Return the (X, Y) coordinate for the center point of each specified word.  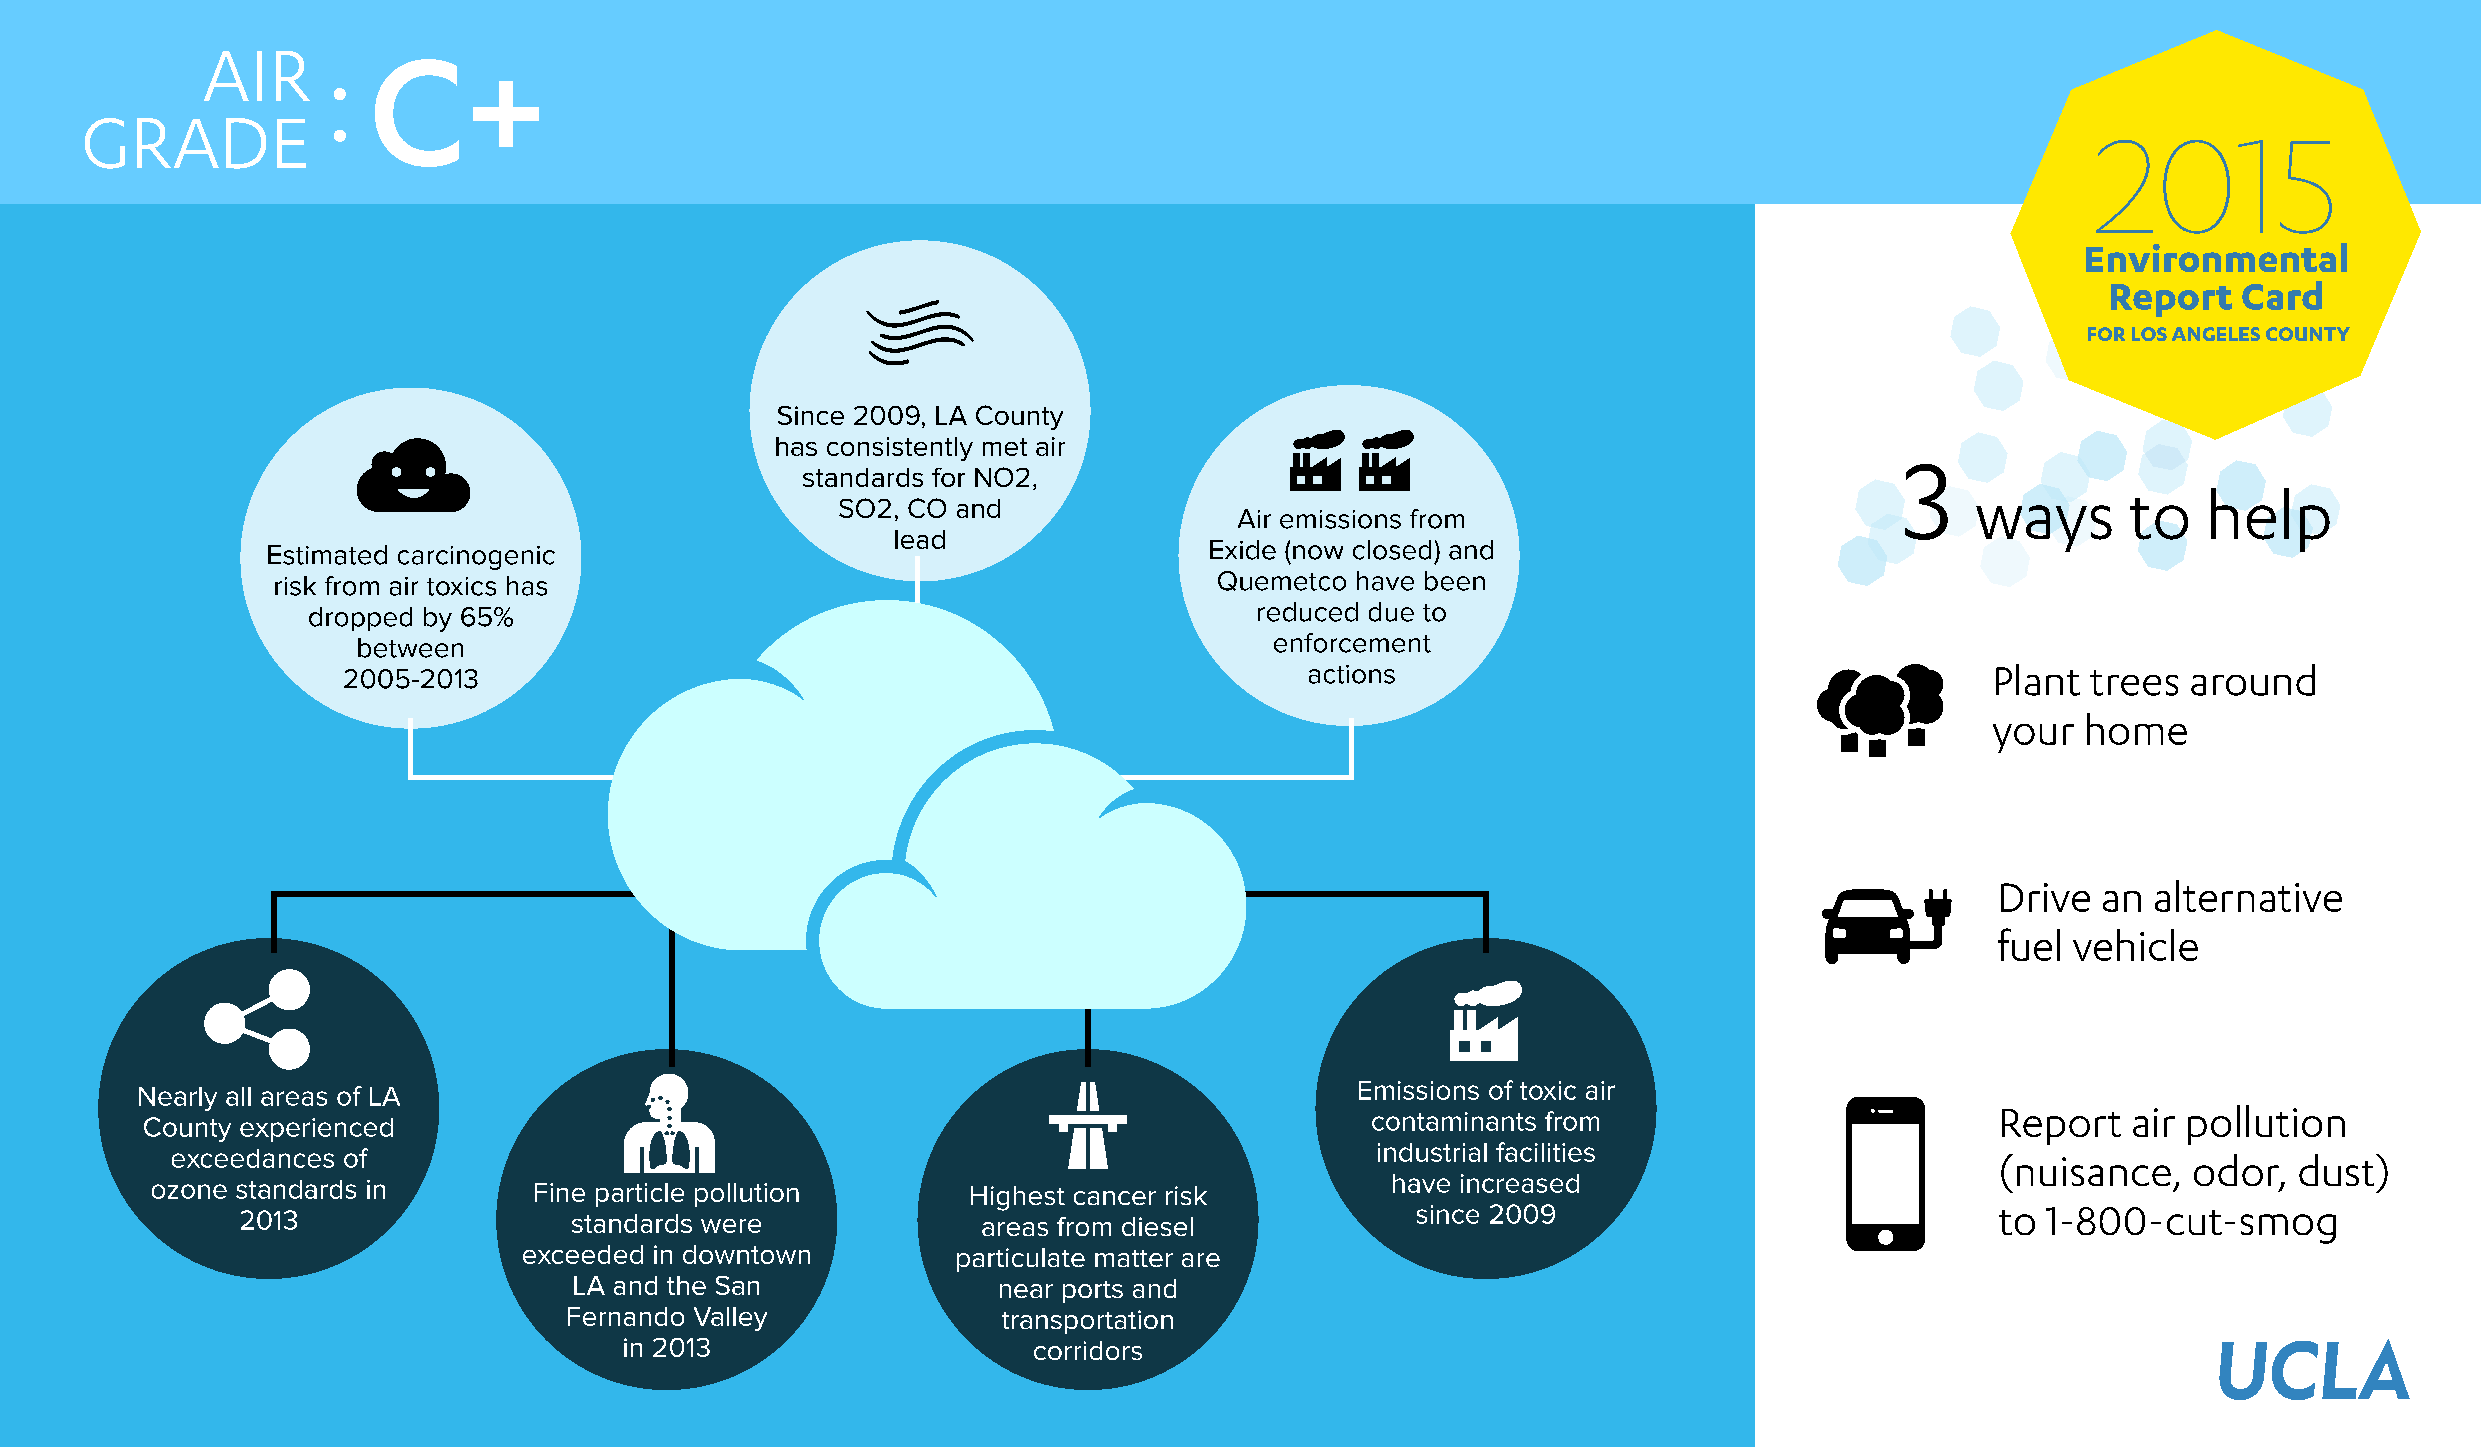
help (2270, 520)
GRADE (195, 143)
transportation (1087, 1322)
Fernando (626, 1316)
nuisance (2094, 1171)
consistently (900, 449)
